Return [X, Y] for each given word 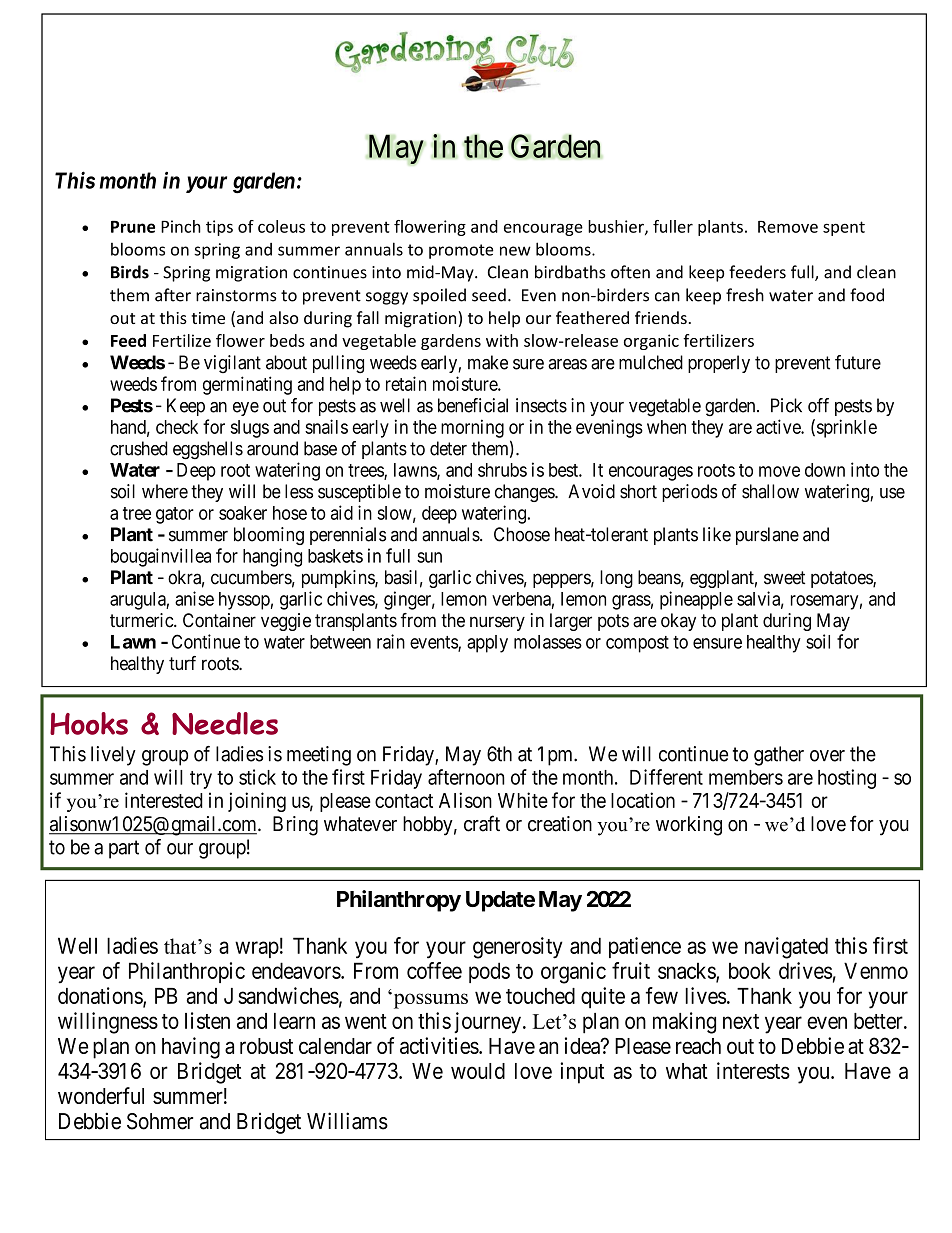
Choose [522, 534]
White [523, 800]
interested [164, 800]
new [515, 251]
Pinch [181, 226]
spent [844, 228]
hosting [847, 779]
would [478, 1071]
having [191, 1048]
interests [753, 1070]
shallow [770, 491]
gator [175, 515]
